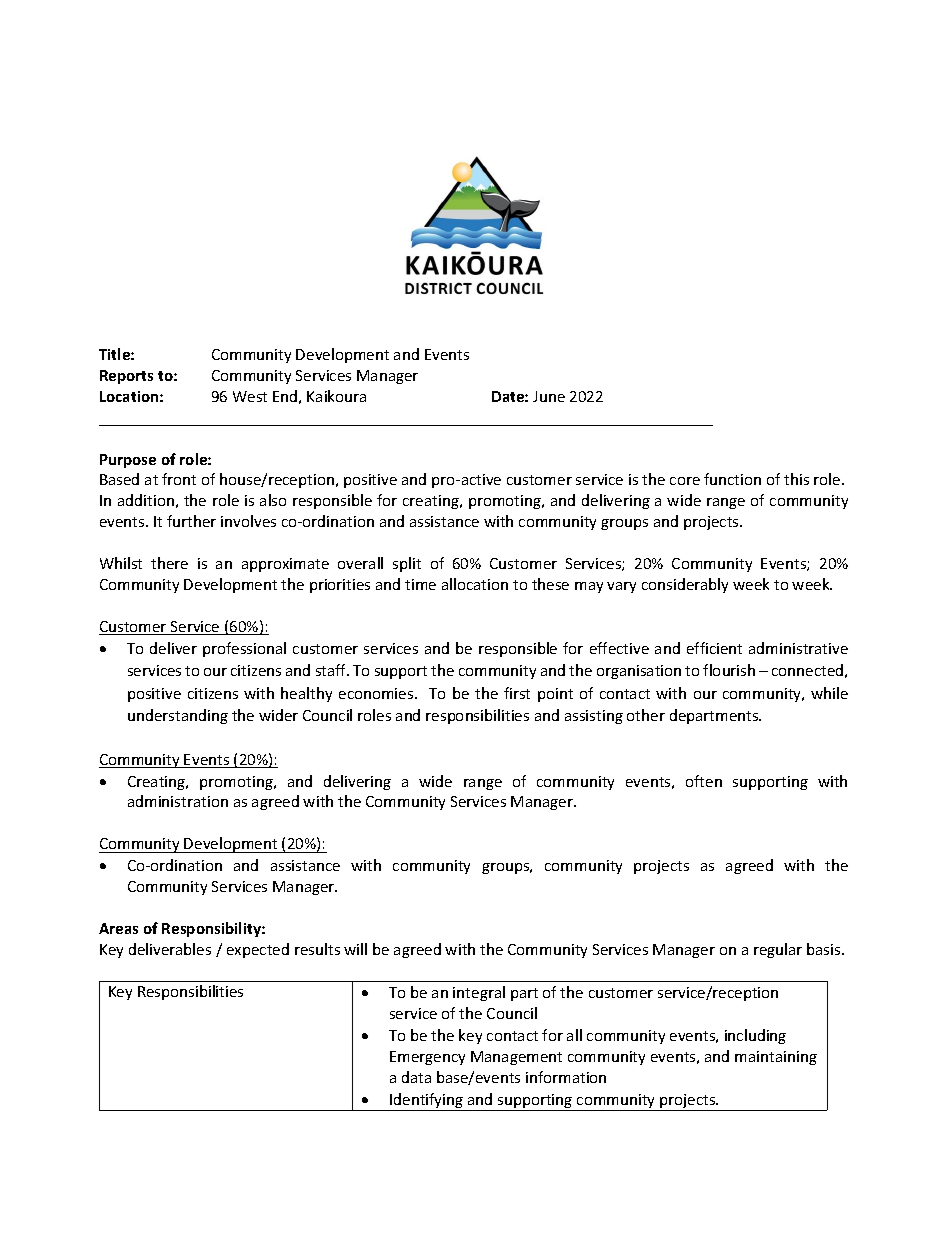 The image size is (952, 1233). Describe the element at coordinates (732, 479) in the image. I see `function` at that location.
